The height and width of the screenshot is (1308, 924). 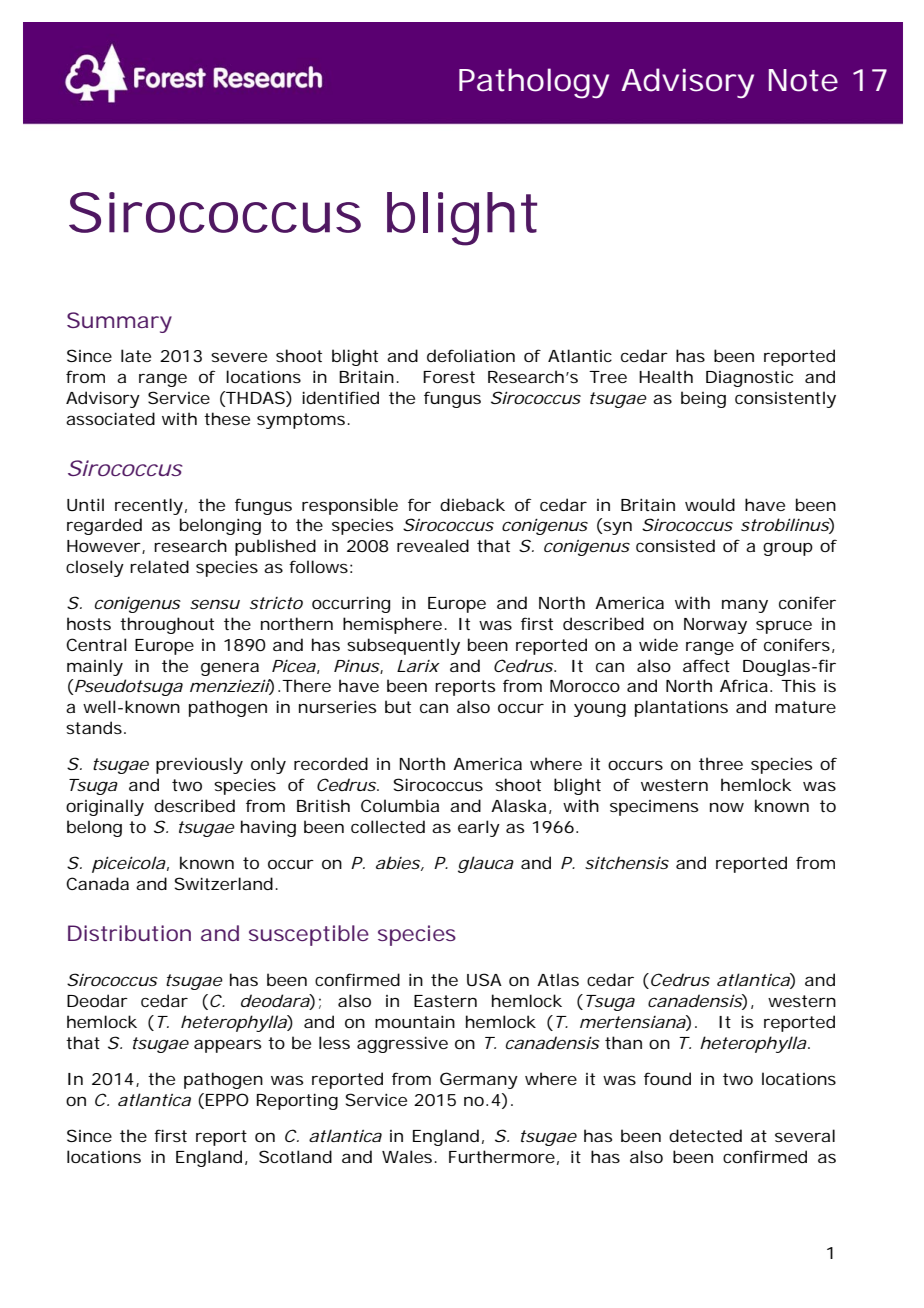 What do you see at coordinates (119, 322) in the screenshot?
I see `Summary` at bounding box center [119, 322].
